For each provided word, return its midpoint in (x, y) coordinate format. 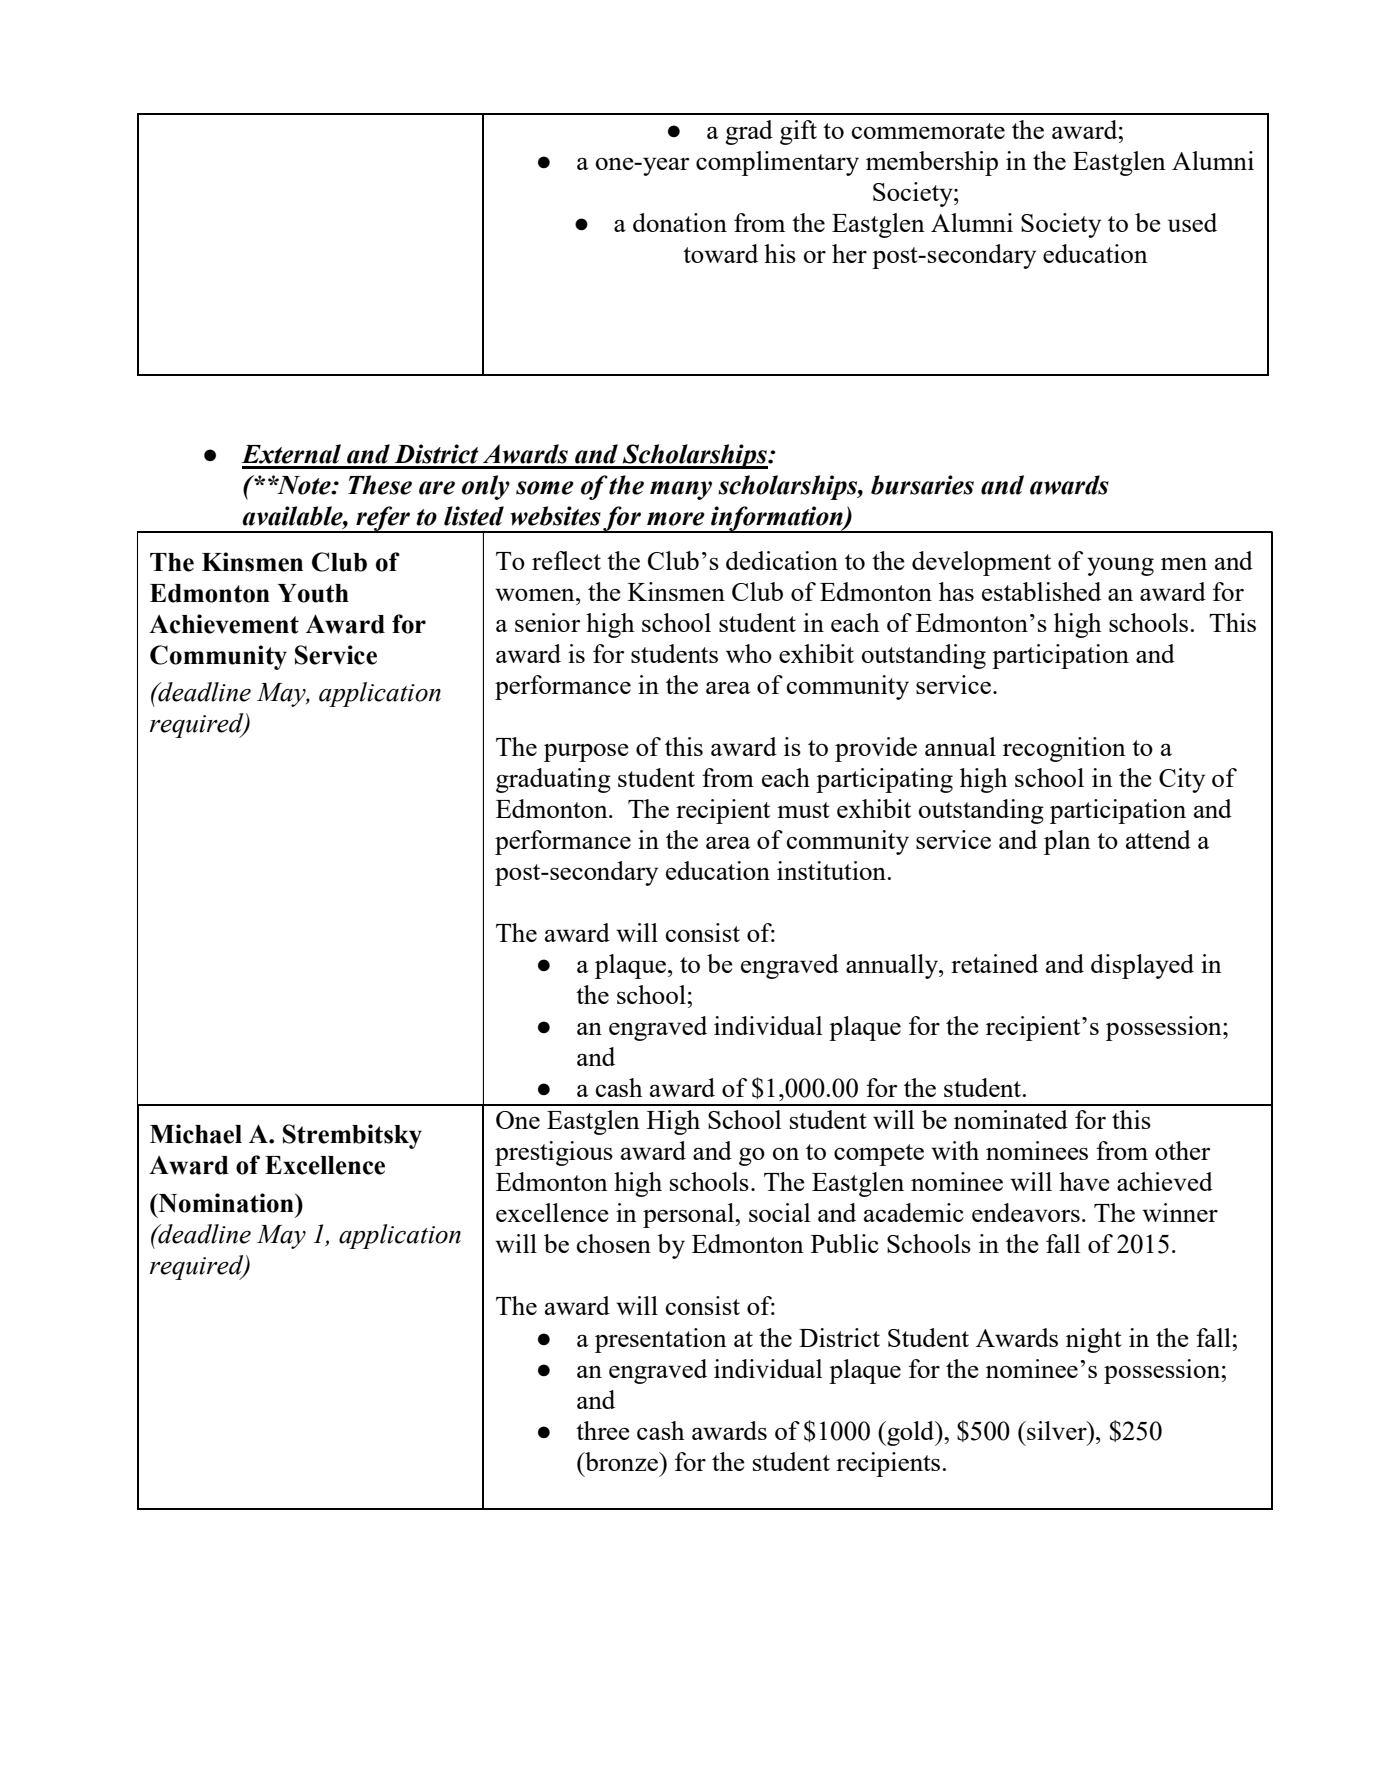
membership (932, 163)
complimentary (777, 163)
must (803, 810)
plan (1067, 842)
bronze (621, 1461)
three (603, 1430)
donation (680, 222)
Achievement (224, 624)
